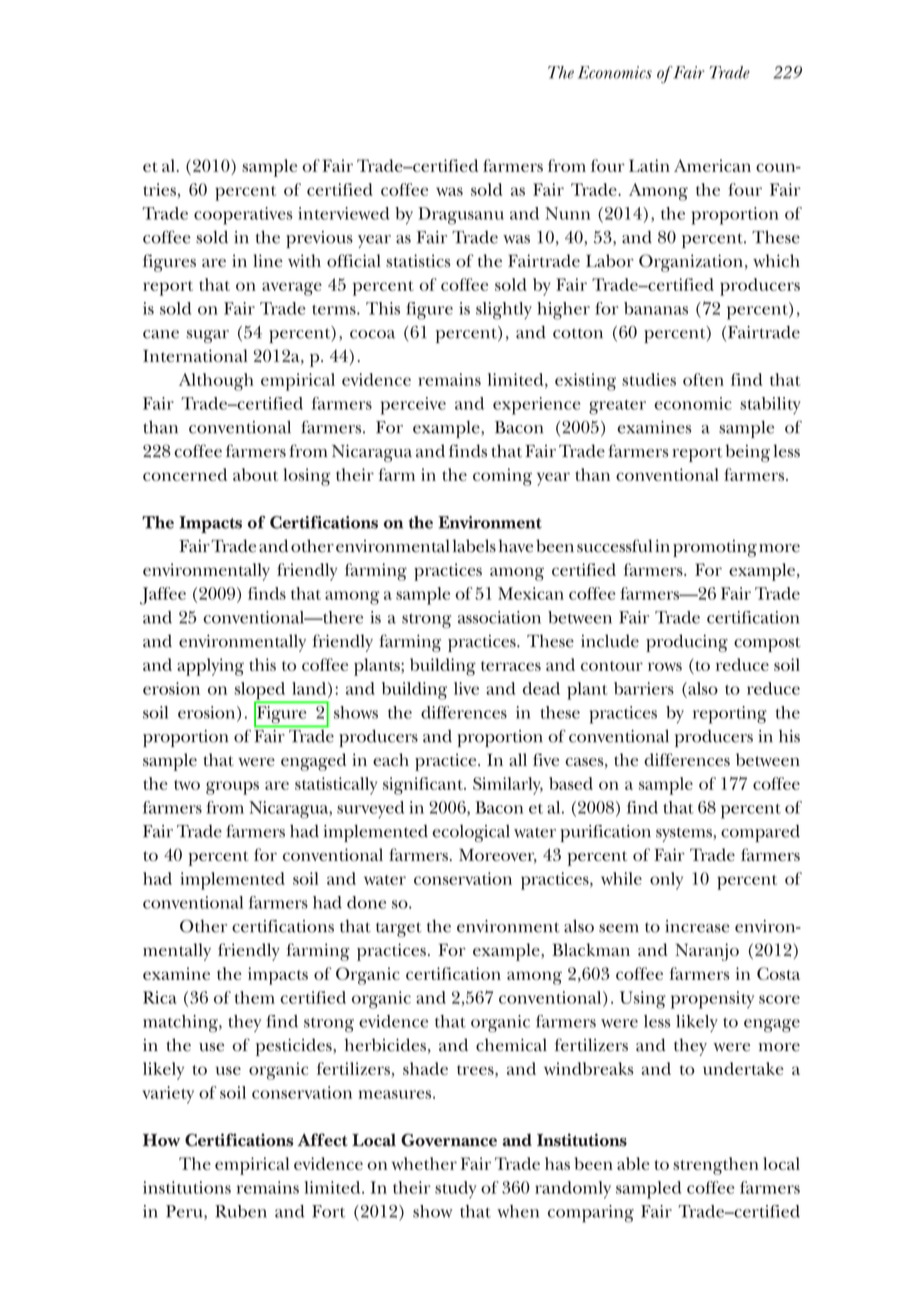 The image size is (921, 1316). I want to click on study, so click(455, 1190).
